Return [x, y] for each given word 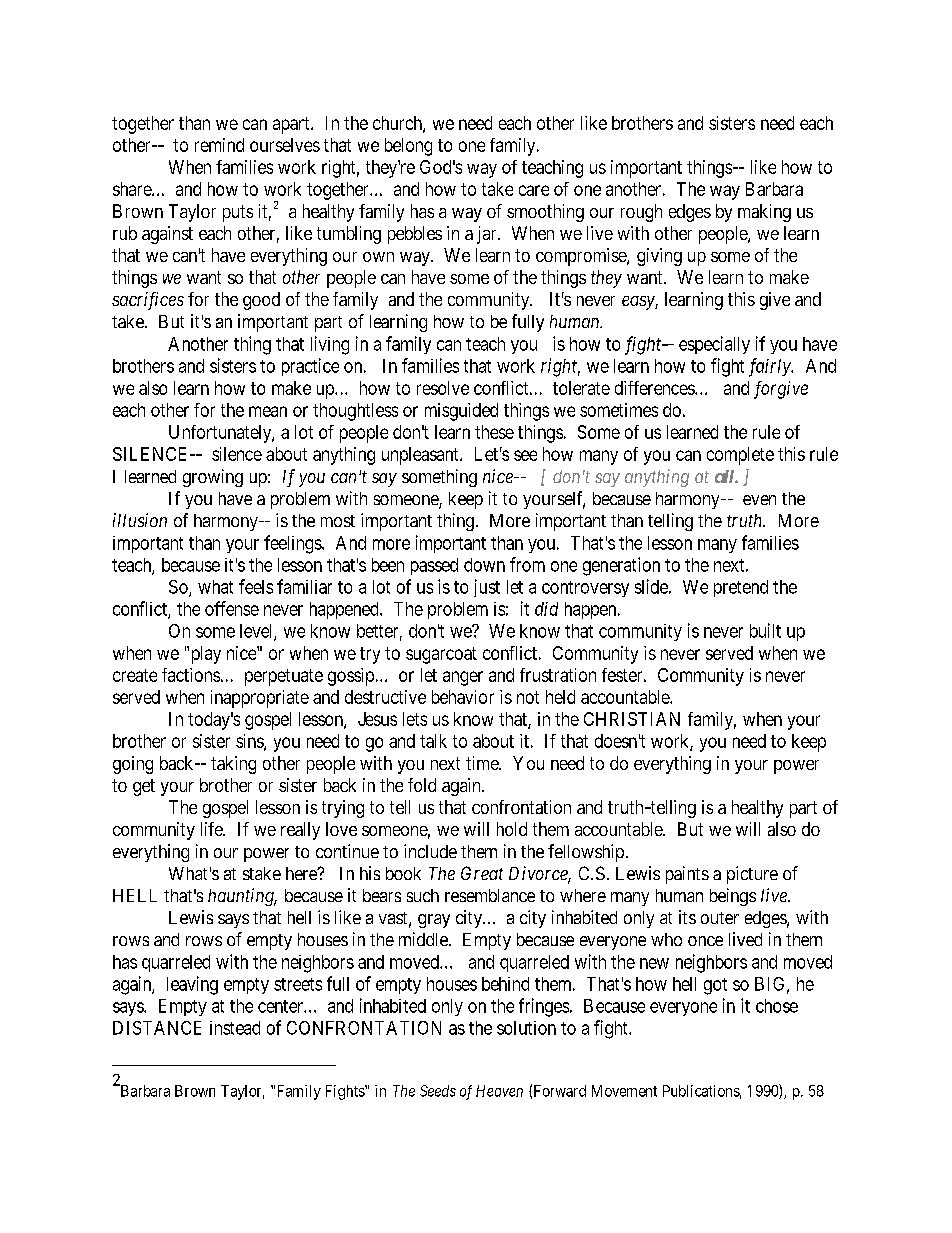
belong [408, 147]
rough [641, 213]
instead [235, 1028]
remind [219, 145]
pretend [741, 588]
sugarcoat [441, 655]
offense [232, 608]
